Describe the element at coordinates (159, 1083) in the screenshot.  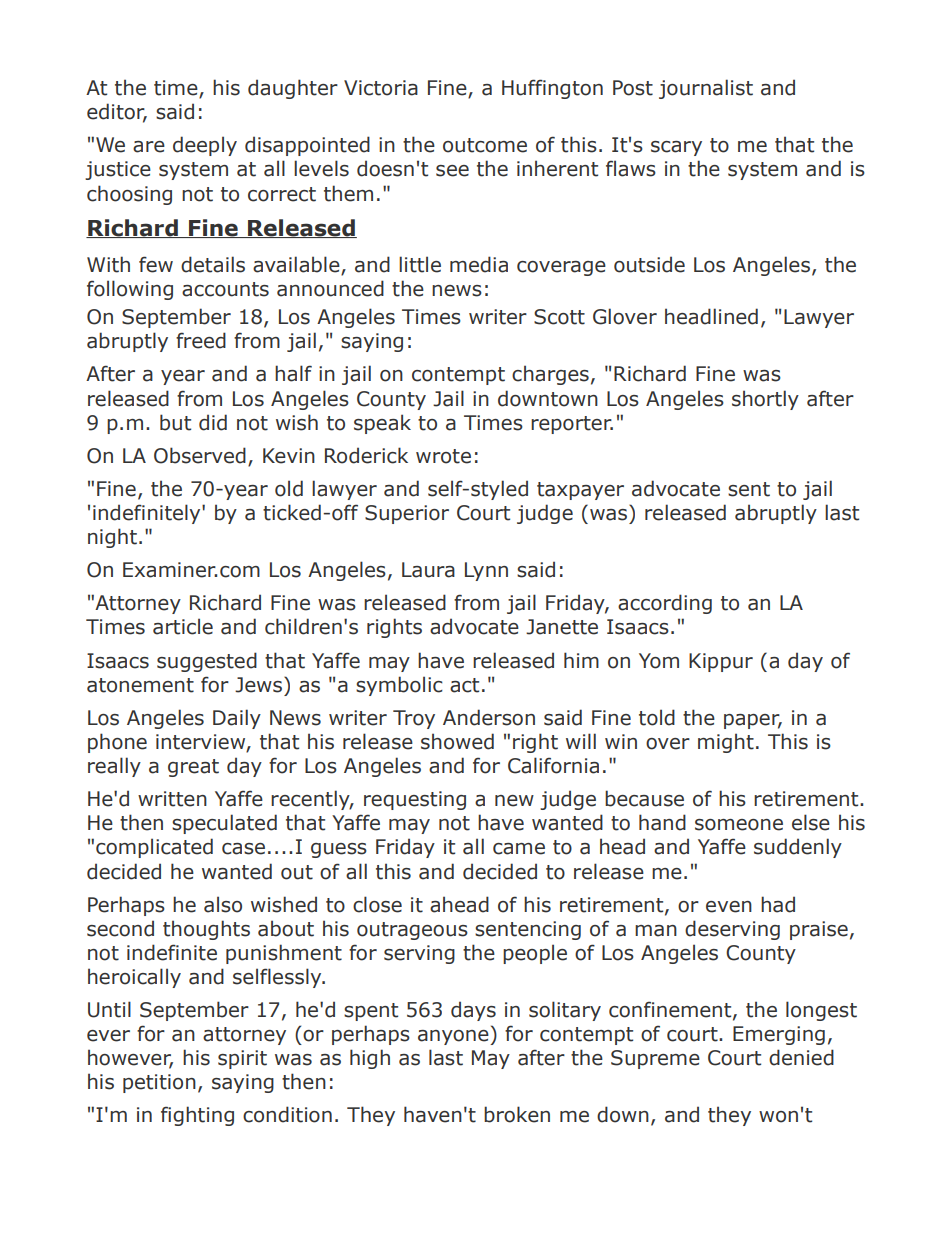
I see `petition` at that location.
